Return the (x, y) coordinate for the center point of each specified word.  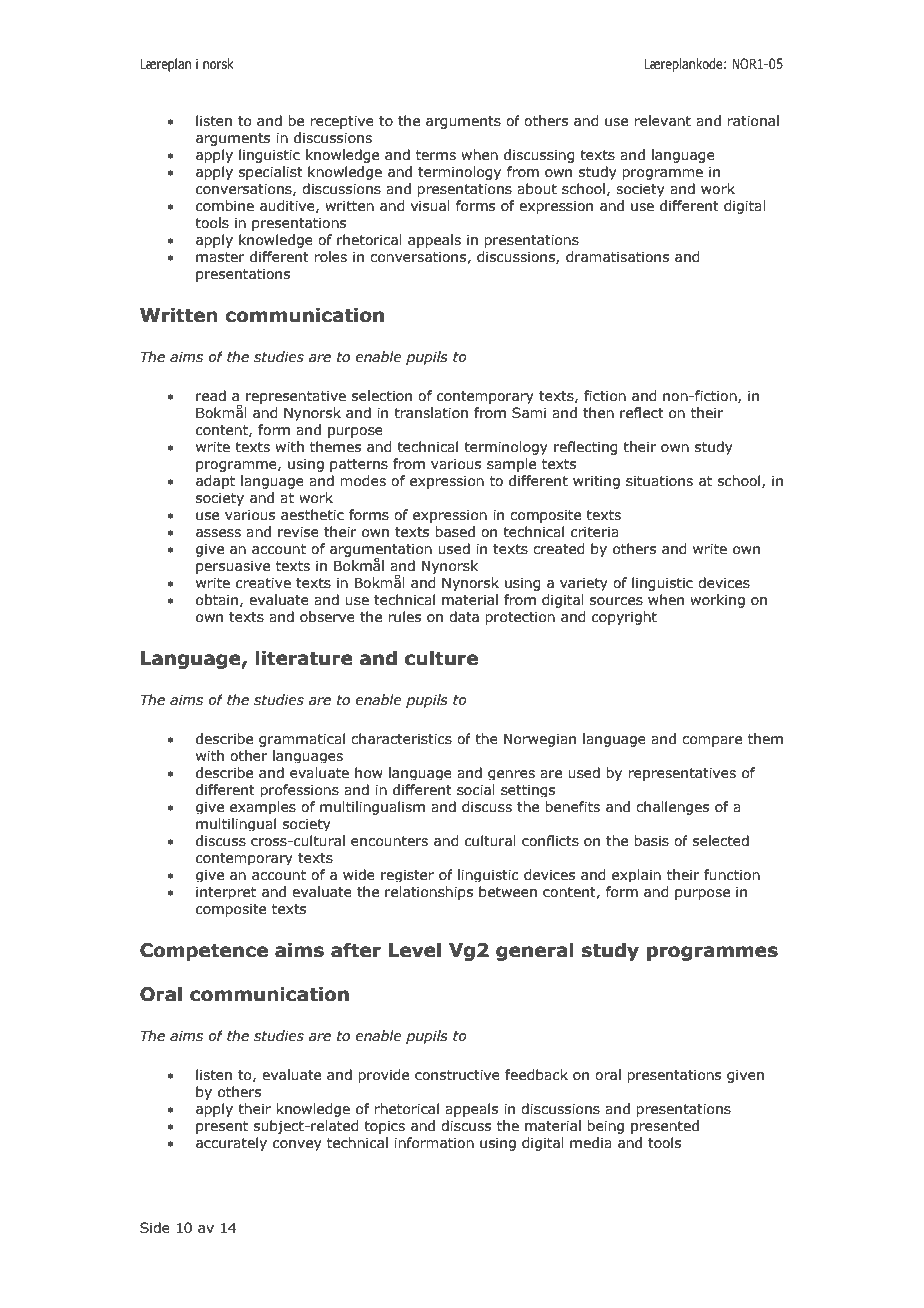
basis (651, 841)
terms (436, 155)
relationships (429, 893)
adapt (215, 482)
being (605, 1127)
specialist (271, 173)
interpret (226, 892)
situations (659, 481)
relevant (662, 121)
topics (384, 1127)
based (455, 532)
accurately (231, 1144)
